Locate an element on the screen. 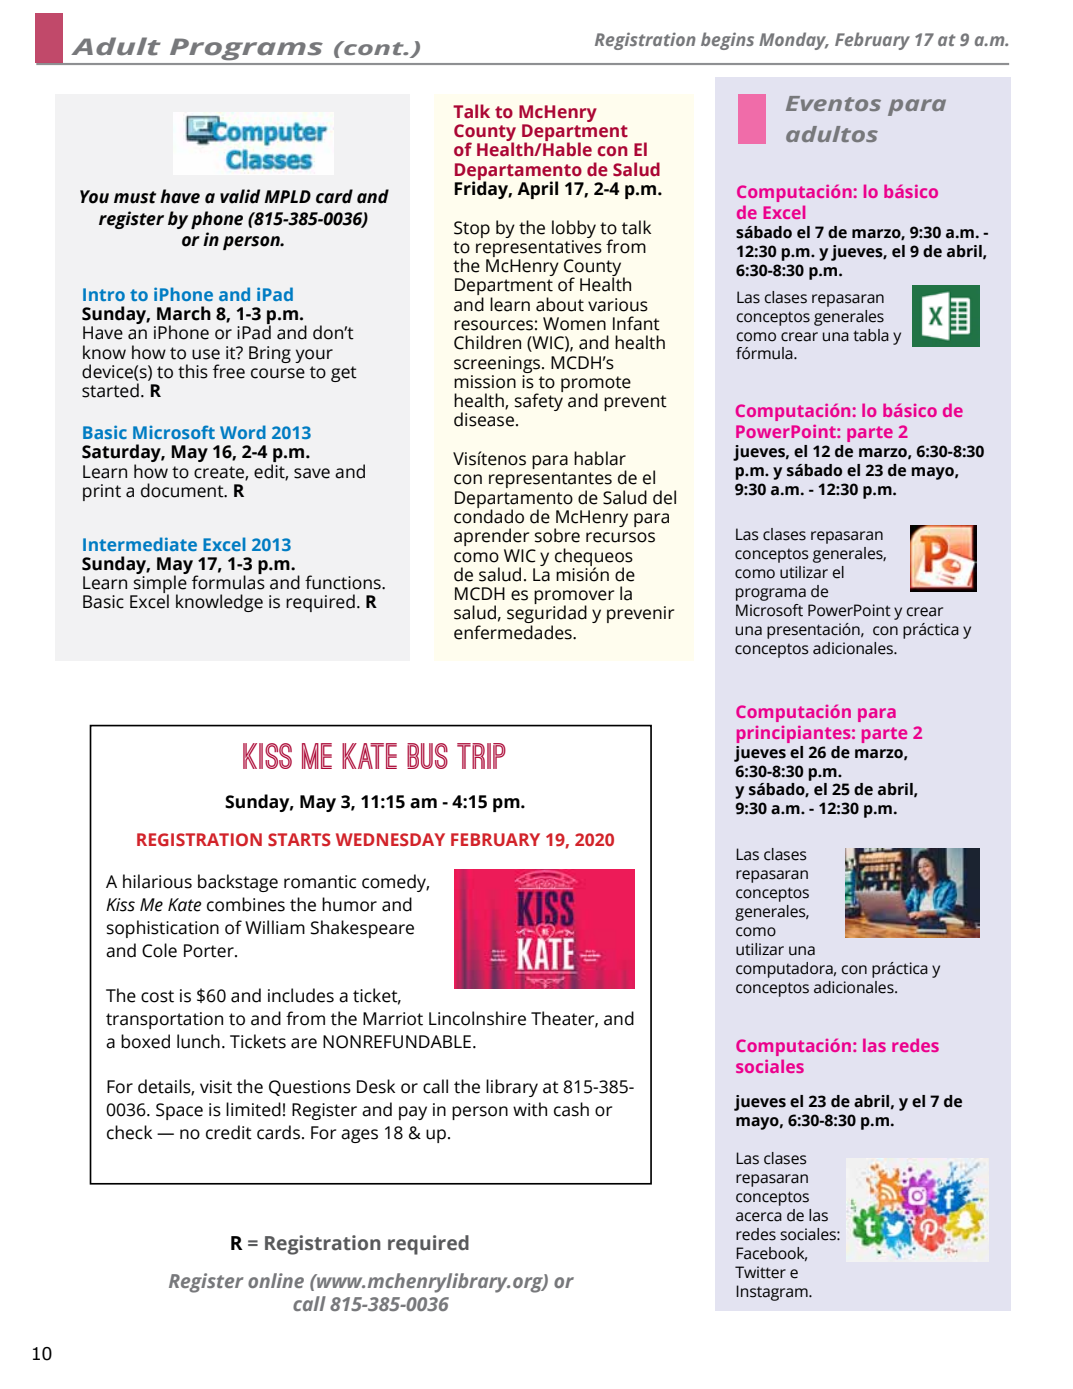  begins is located at coordinates (727, 41).
